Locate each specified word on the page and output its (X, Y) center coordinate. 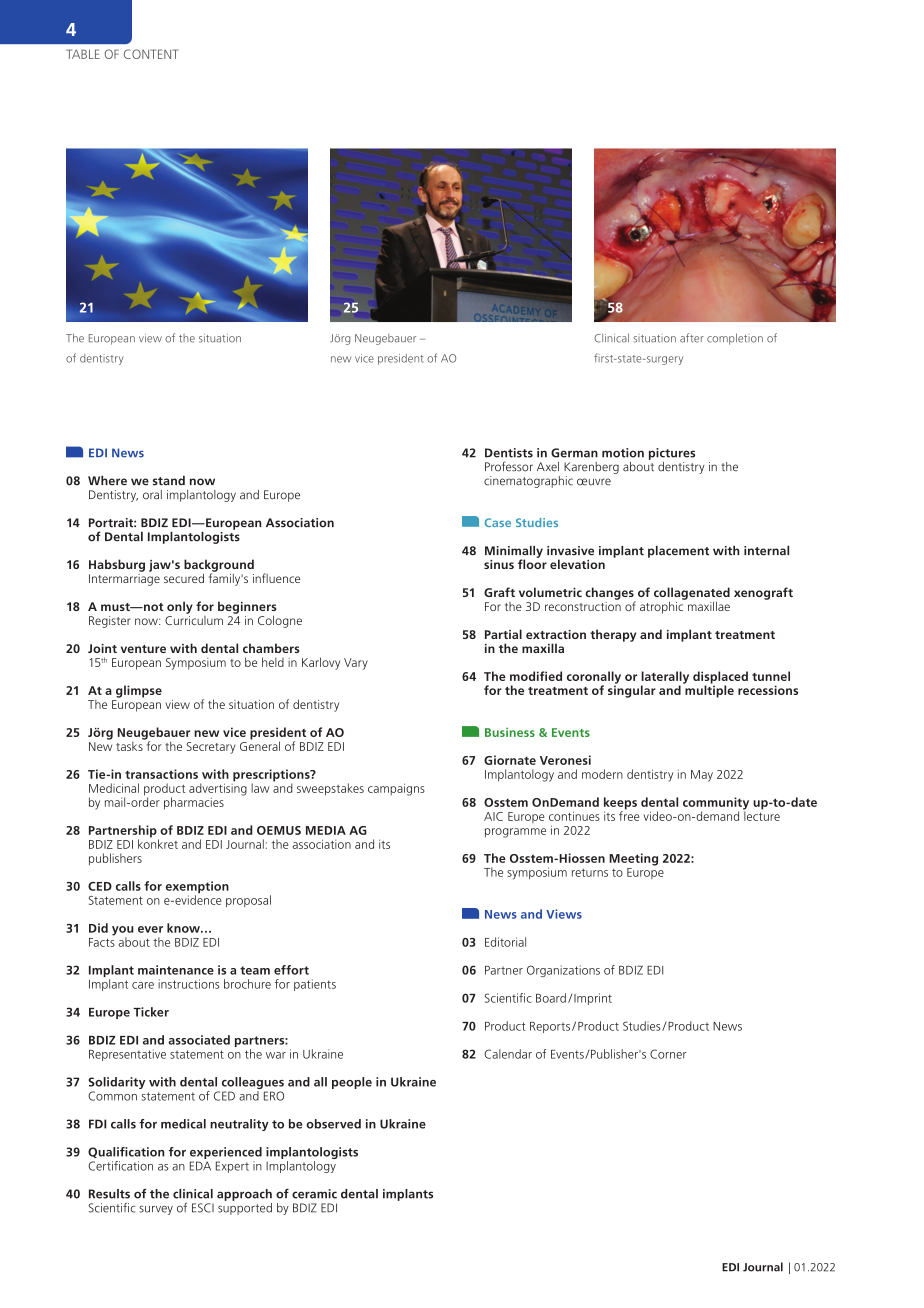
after (692, 338)
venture (143, 649)
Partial (503, 634)
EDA (200, 1166)
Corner (668, 1054)
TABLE (83, 54)
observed (333, 1124)
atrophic (663, 606)
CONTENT (151, 54)
